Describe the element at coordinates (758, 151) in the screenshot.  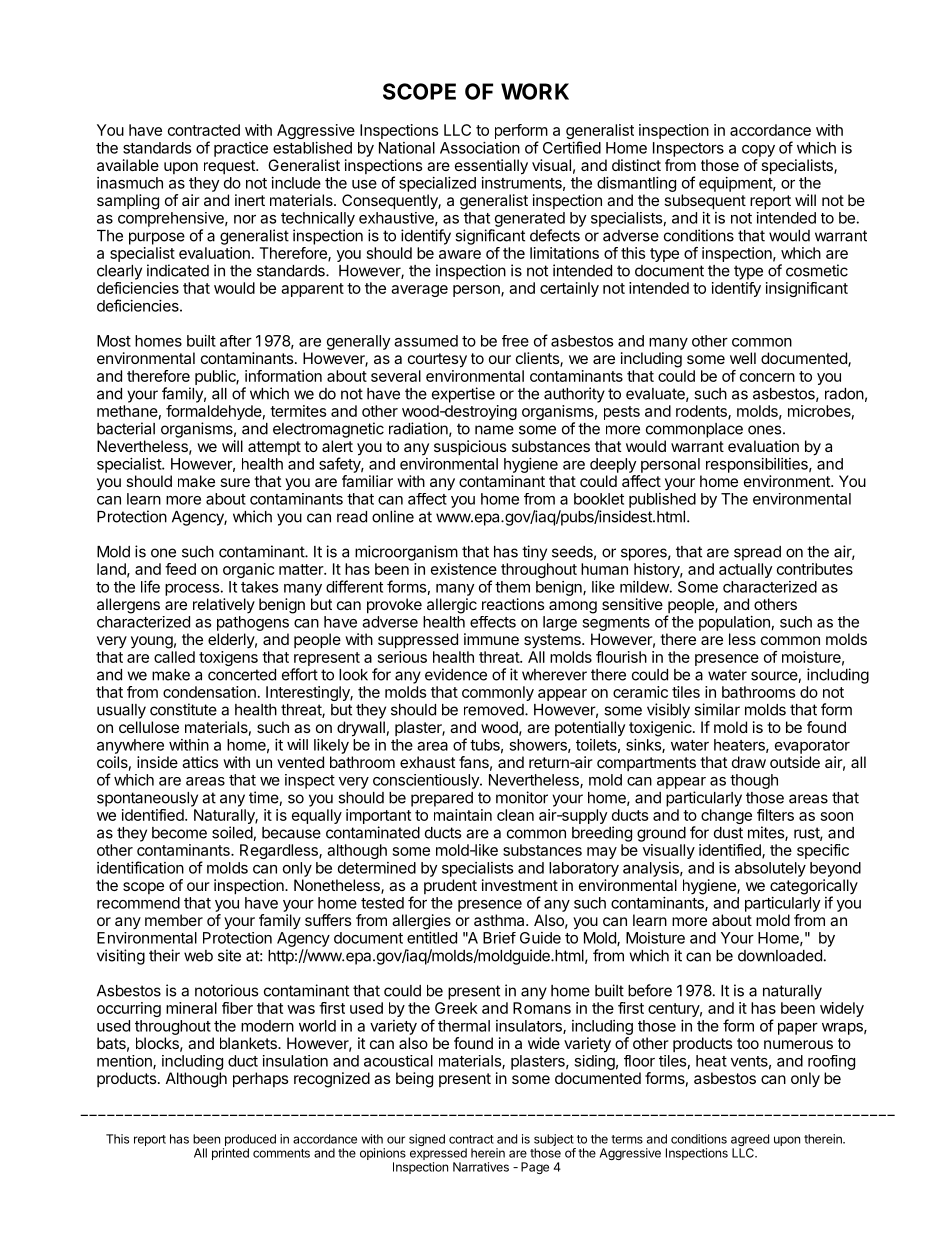
I see `copy` at that location.
